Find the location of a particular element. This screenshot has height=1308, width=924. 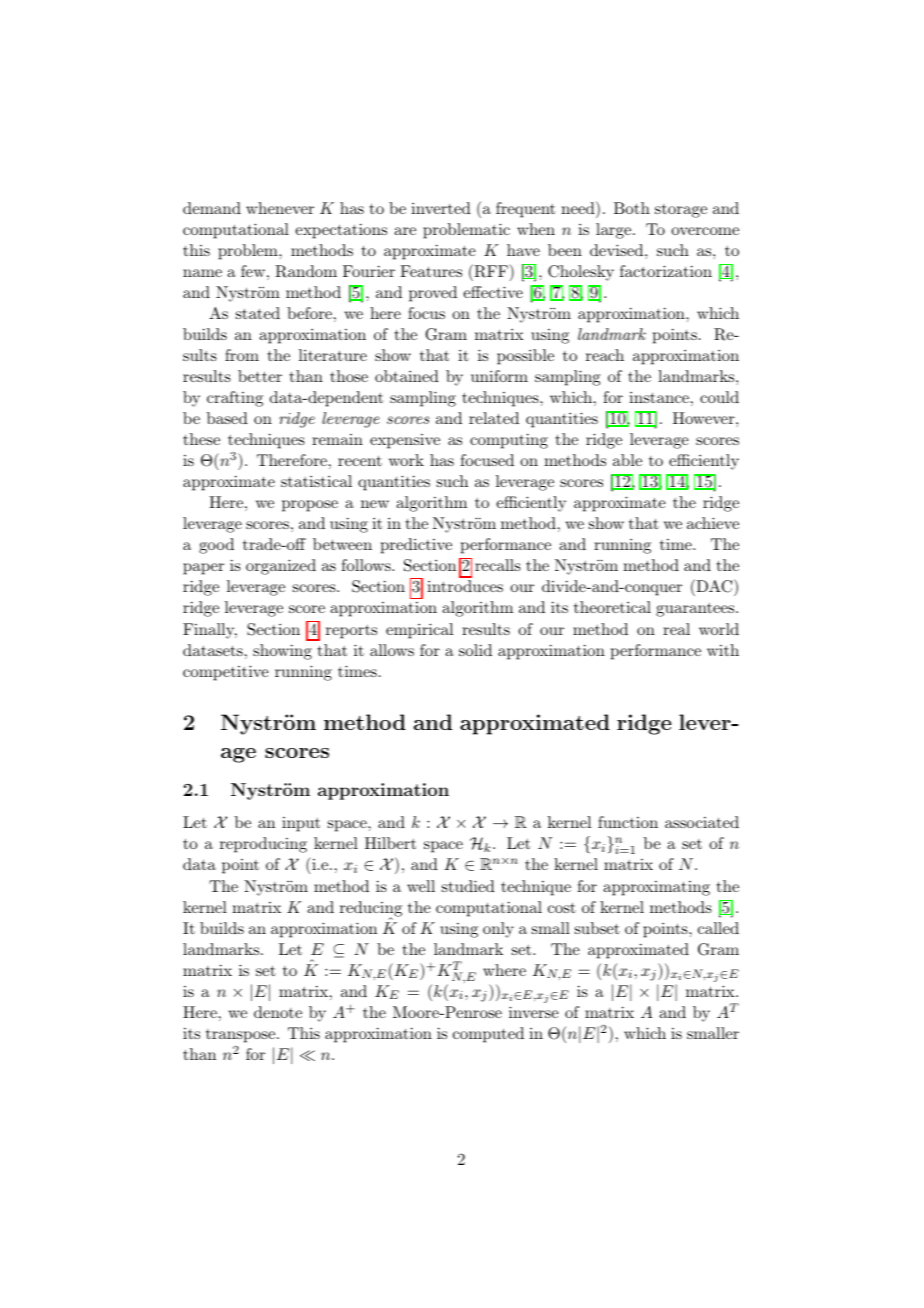

achieve is located at coordinates (713, 523).
